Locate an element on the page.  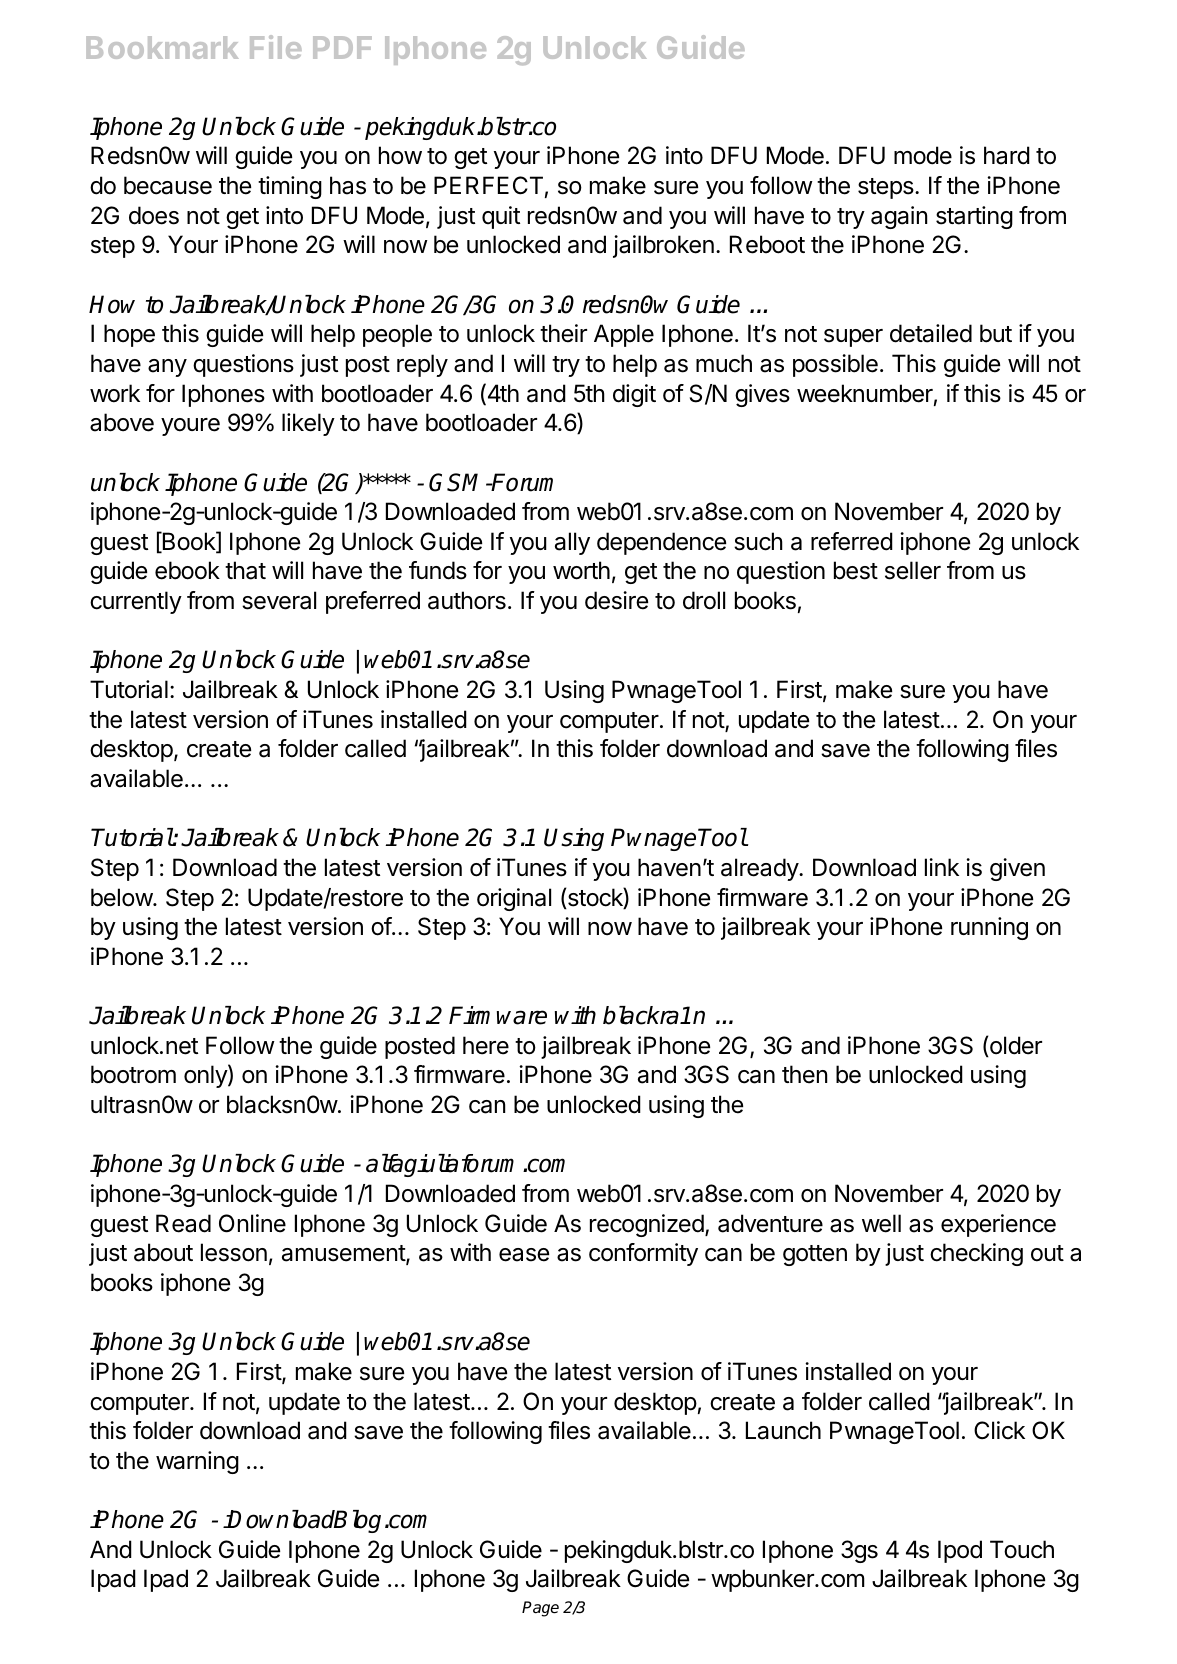
PERFECT is located at coordinates (488, 185).
